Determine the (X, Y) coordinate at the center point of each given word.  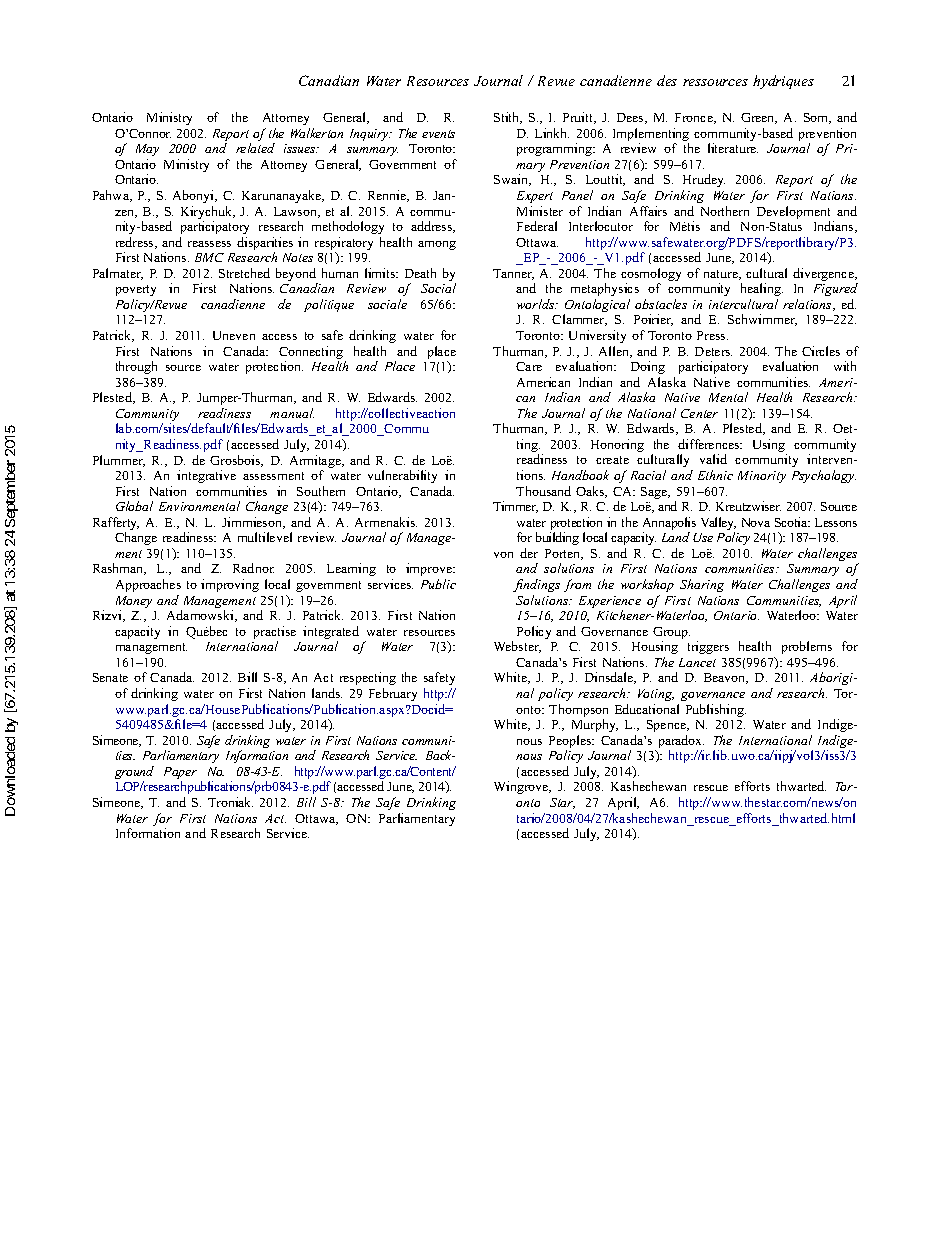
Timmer (515, 507)
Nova (756, 522)
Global (134, 506)
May (147, 150)
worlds (537, 304)
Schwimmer (762, 320)
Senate (110, 677)
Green (759, 118)
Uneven (234, 335)
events (438, 134)
